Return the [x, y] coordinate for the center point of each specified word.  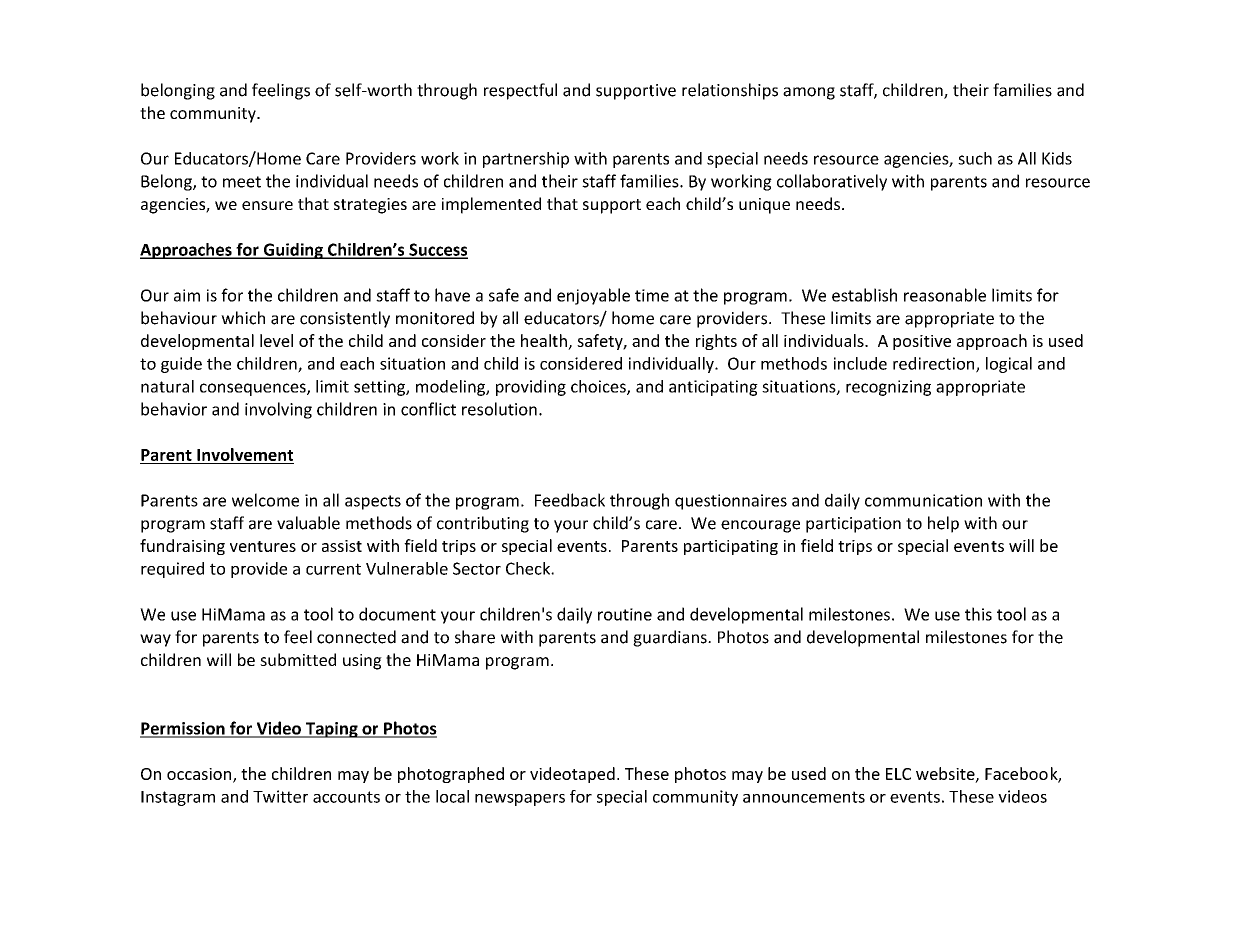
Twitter [280, 796]
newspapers [520, 800]
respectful [520, 91]
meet [242, 182]
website [946, 774]
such [975, 158]
